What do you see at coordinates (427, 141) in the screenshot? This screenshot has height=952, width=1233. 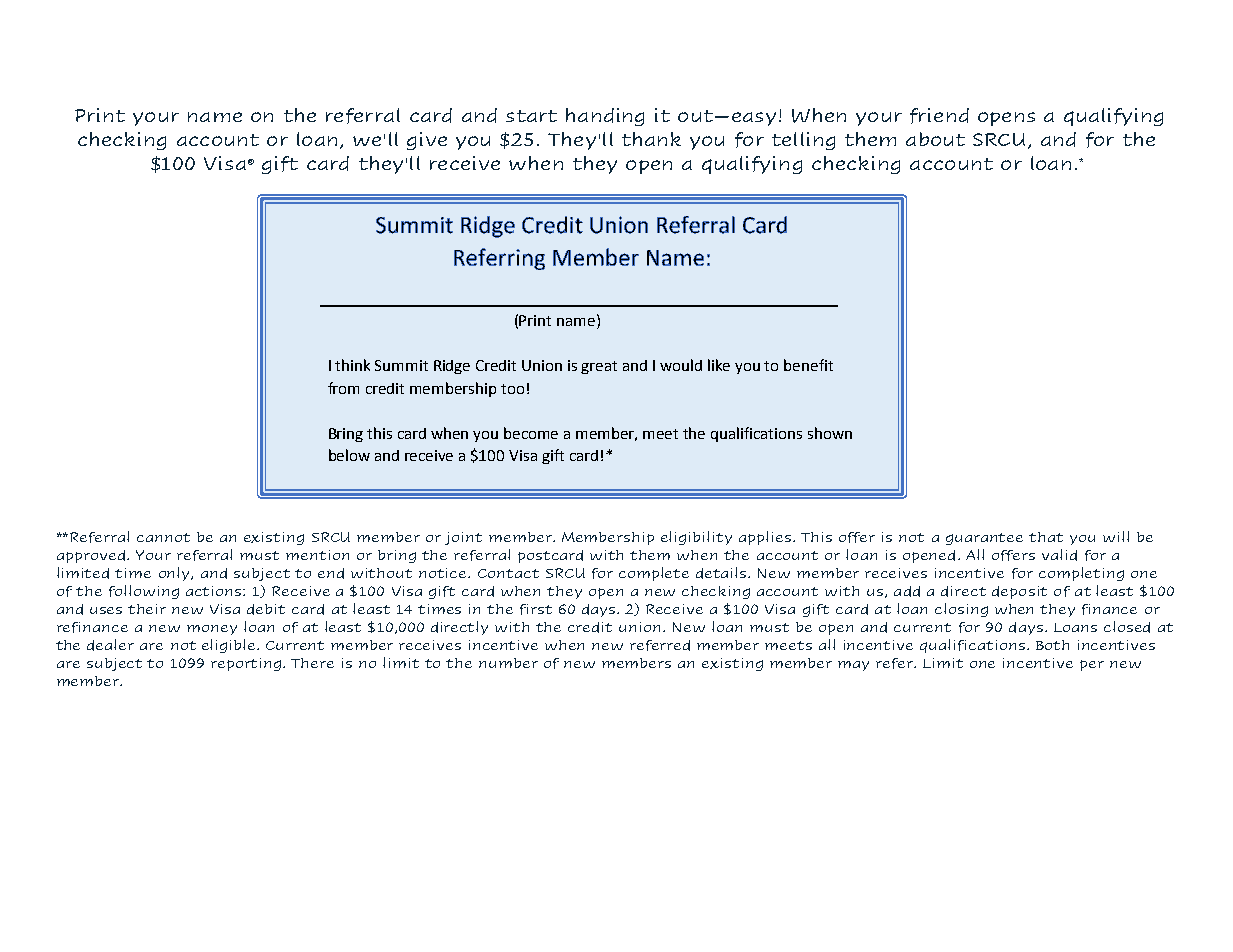 I see `give` at bounding box center [427, 141].
